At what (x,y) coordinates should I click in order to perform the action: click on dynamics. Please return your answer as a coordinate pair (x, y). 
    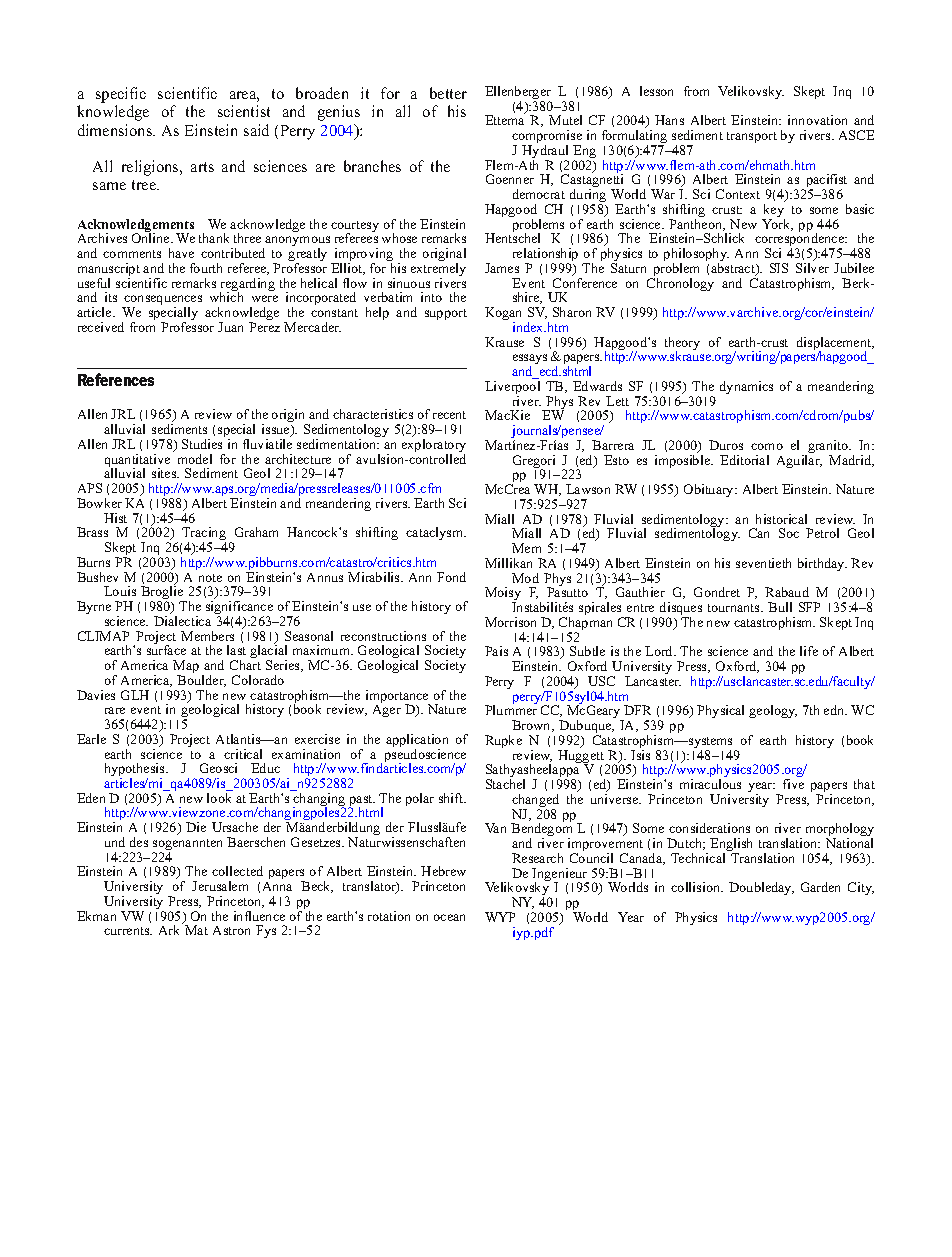
    Looking at the image, I should click on (746, 387).
